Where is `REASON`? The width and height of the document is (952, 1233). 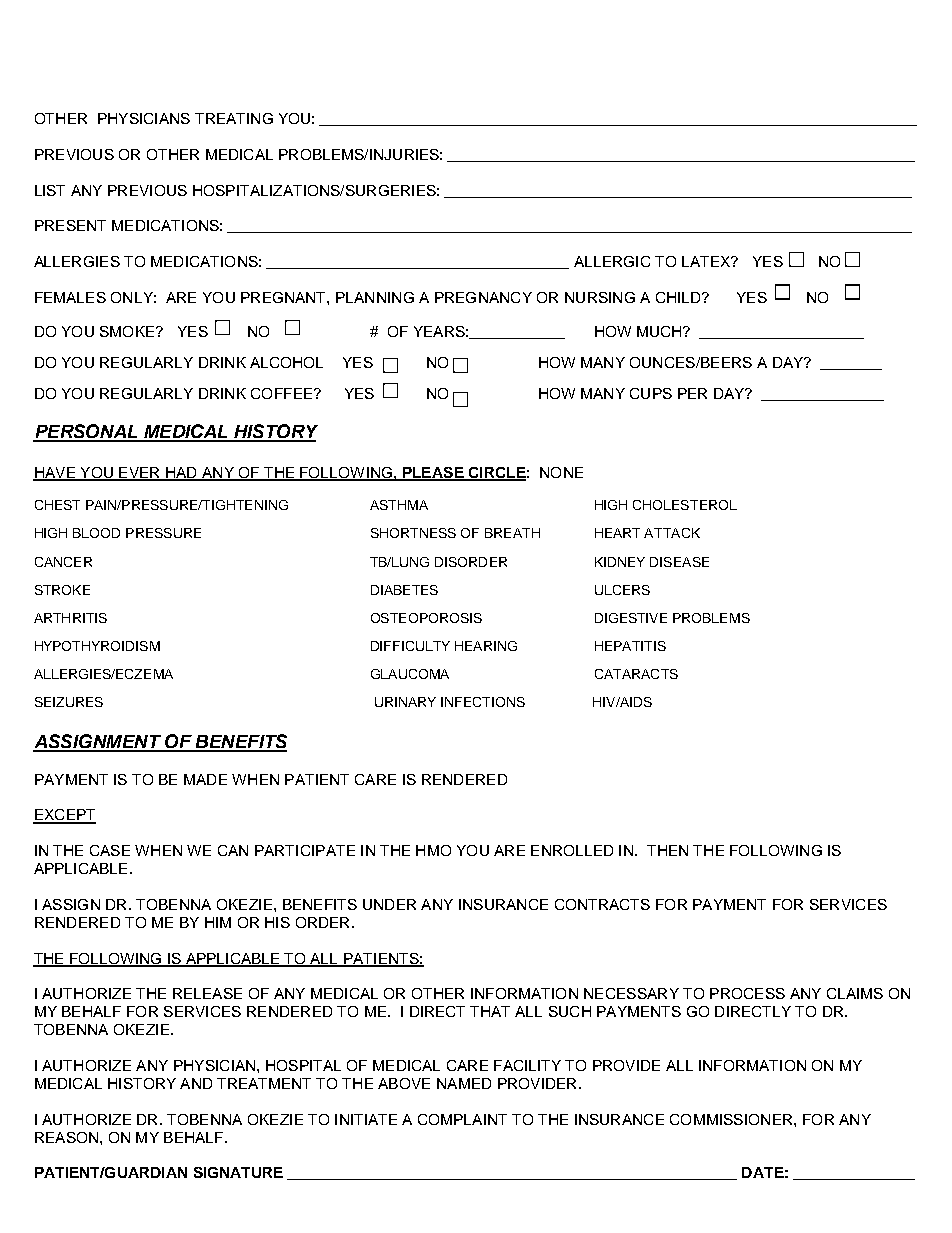
REASON is located at coordinates (66, 1137).
